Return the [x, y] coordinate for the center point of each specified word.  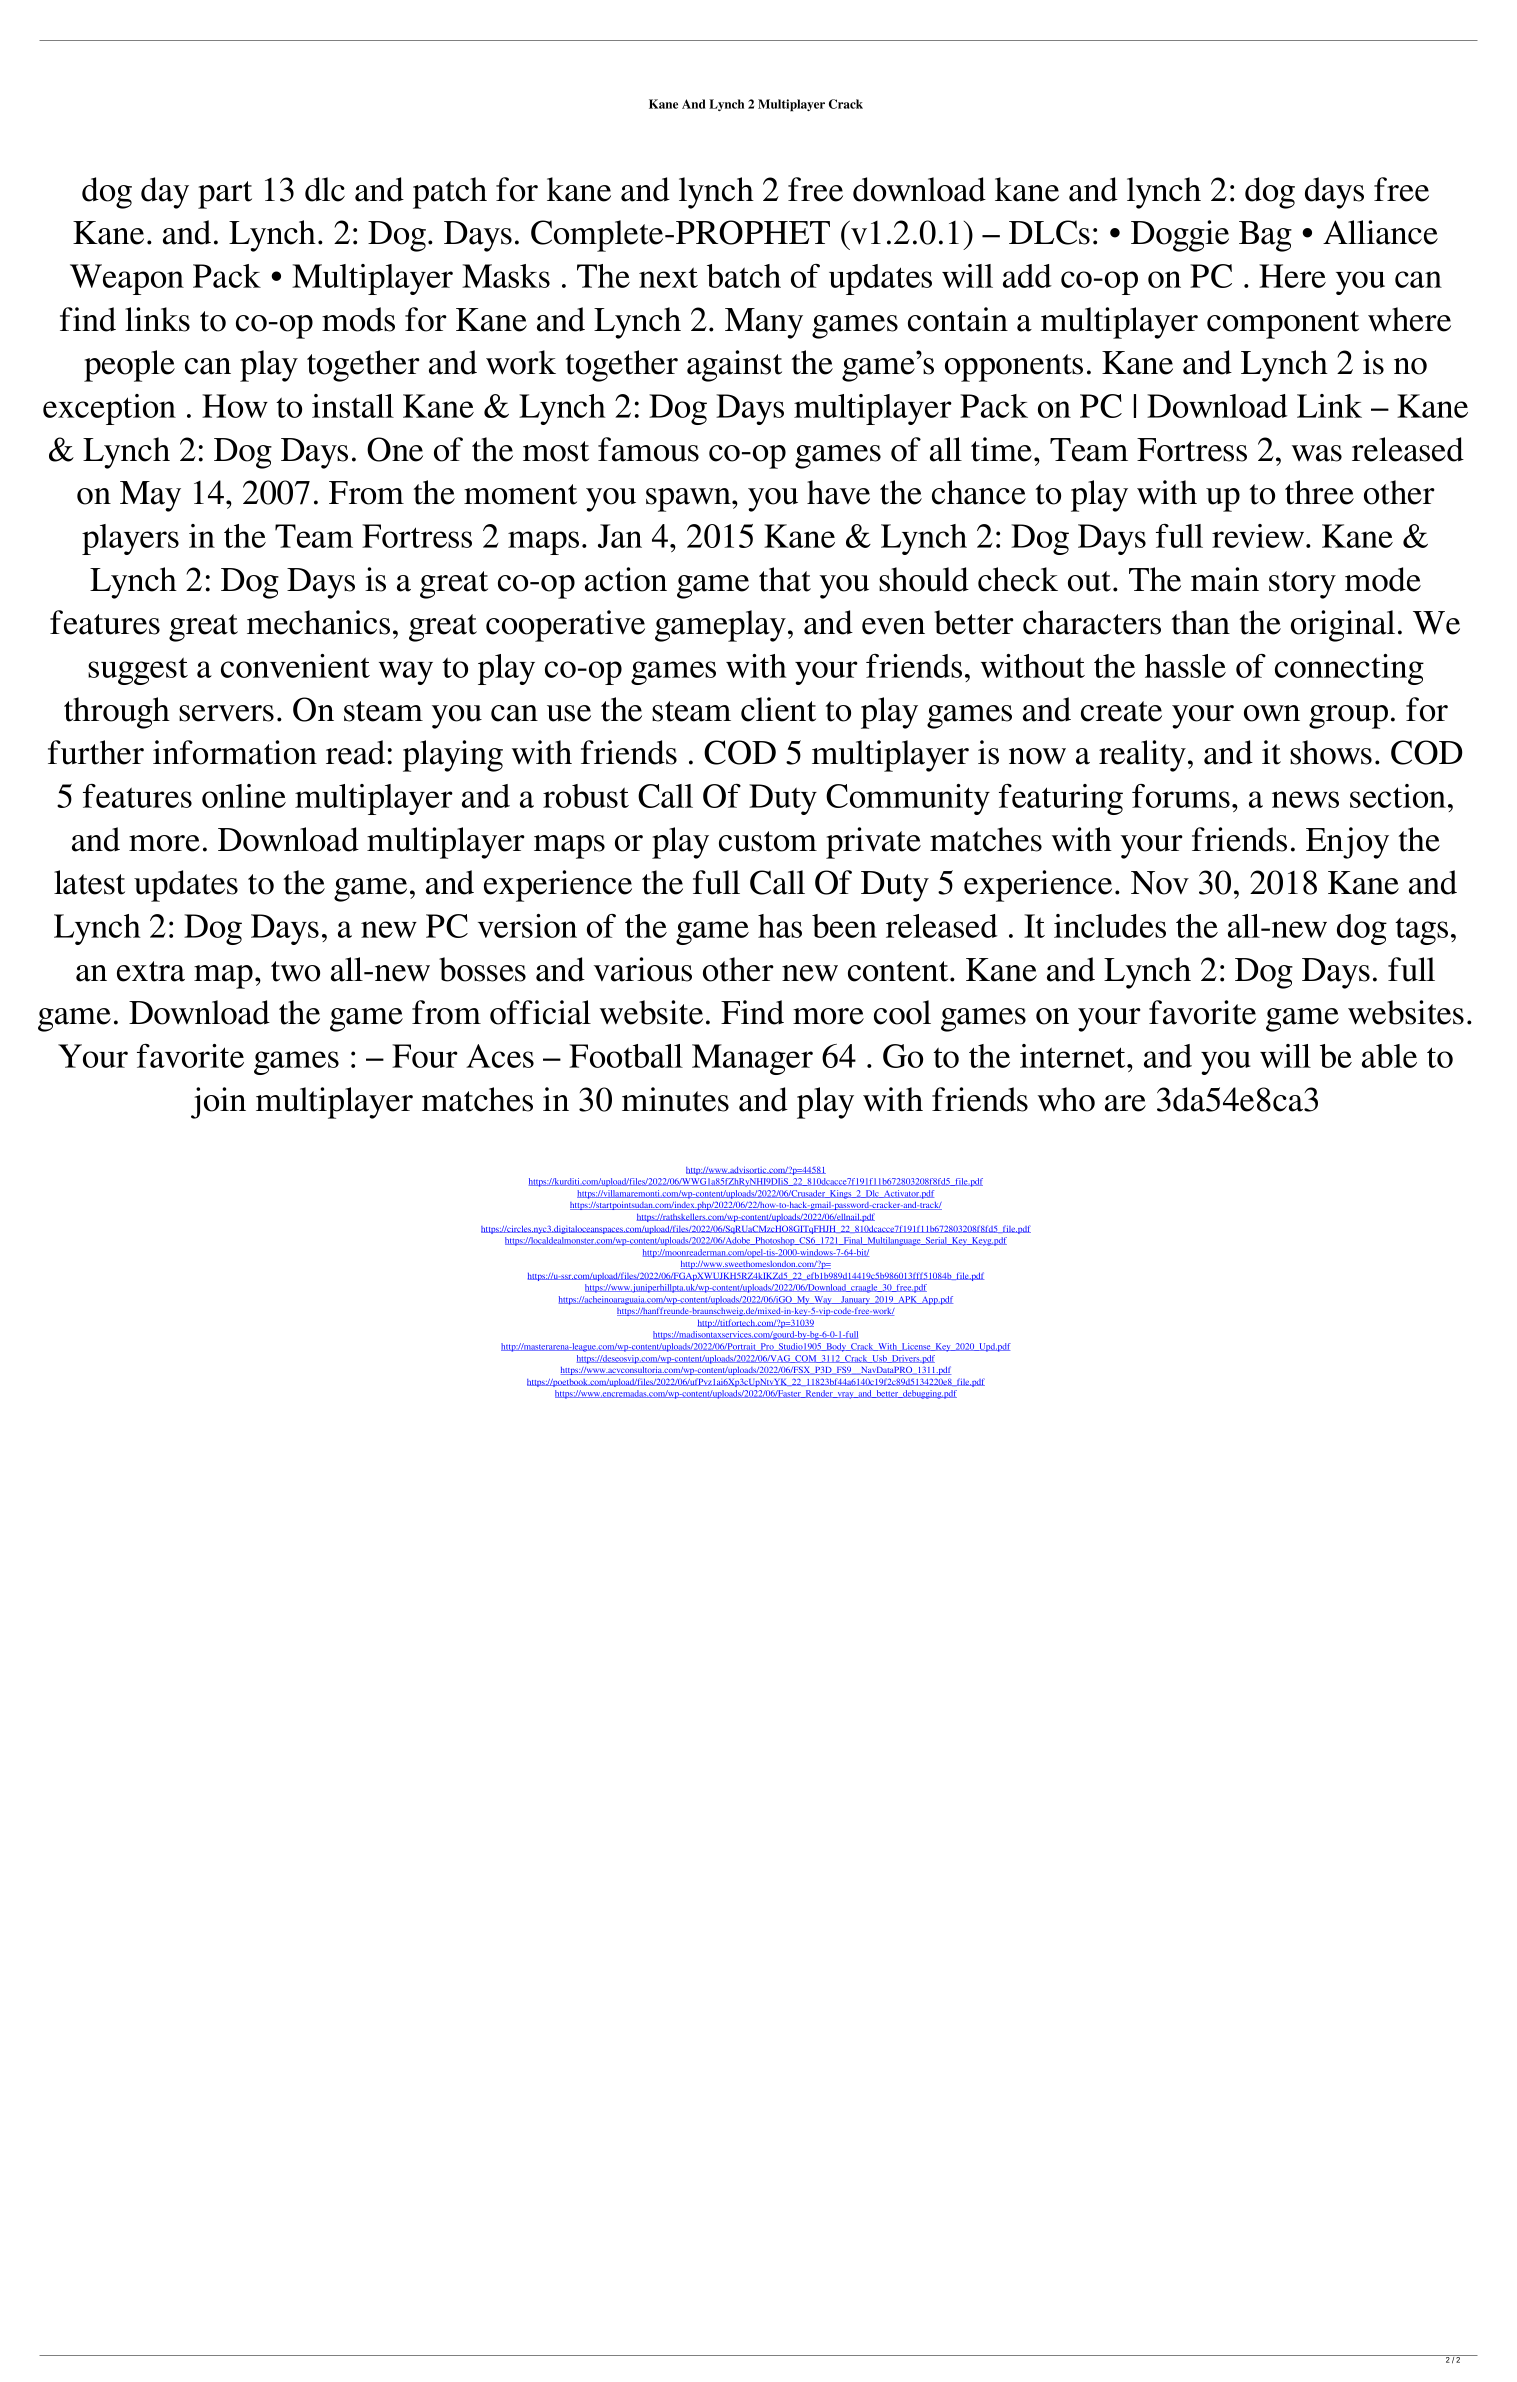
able [1389, 1056]
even [893, 626]
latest [89, 882]
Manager [752, 1059]
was [1317, 453]
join [218, 1103]
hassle [1185, 666]
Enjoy [1347, 843]
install [353, 406]
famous [648, 449]
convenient [295, 666]
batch [744, 276]
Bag [1265, 236]
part [225, 195]
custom [768, 841]
